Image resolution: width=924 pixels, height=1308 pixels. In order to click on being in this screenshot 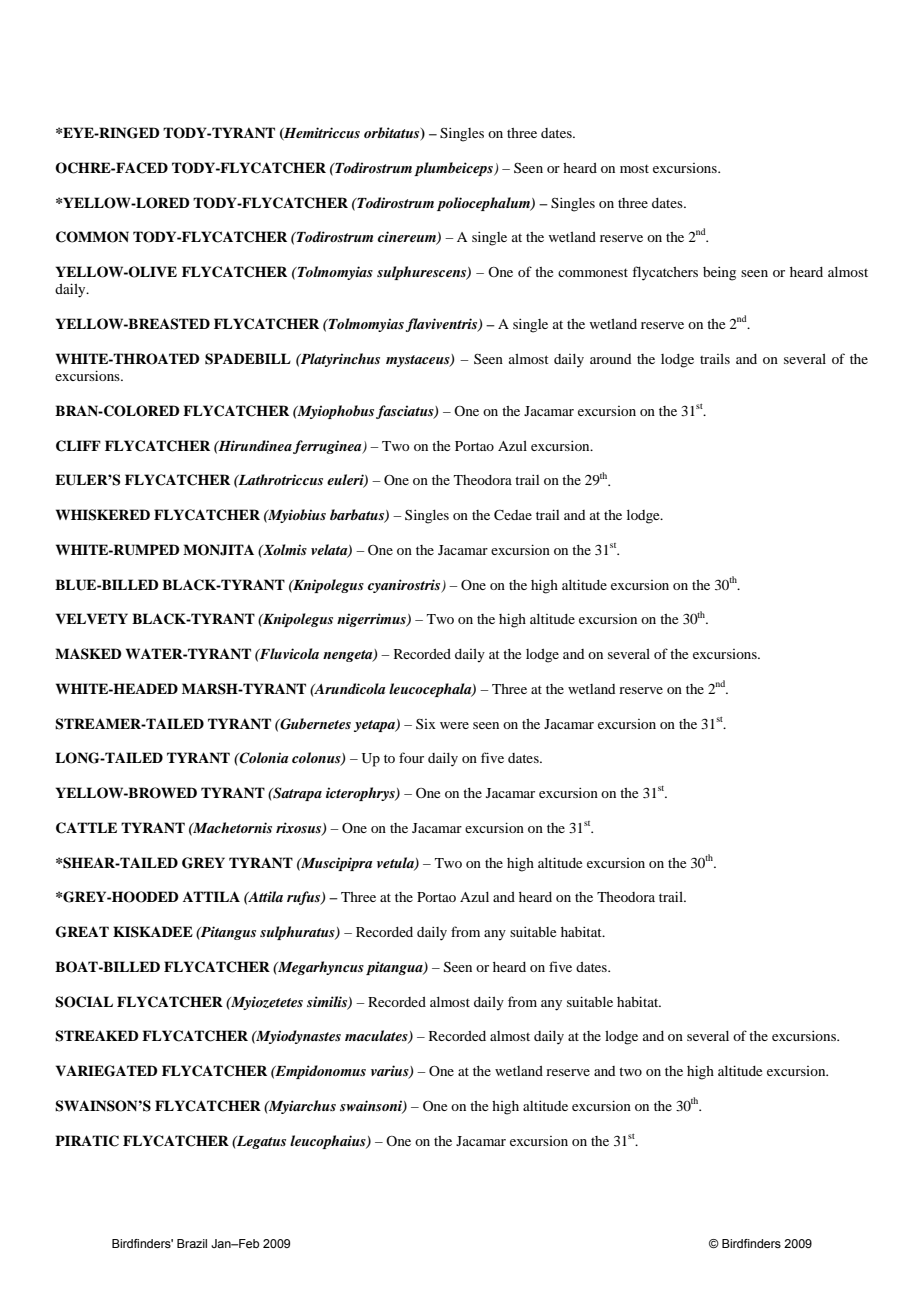, I will do `click(719, 273)`.
